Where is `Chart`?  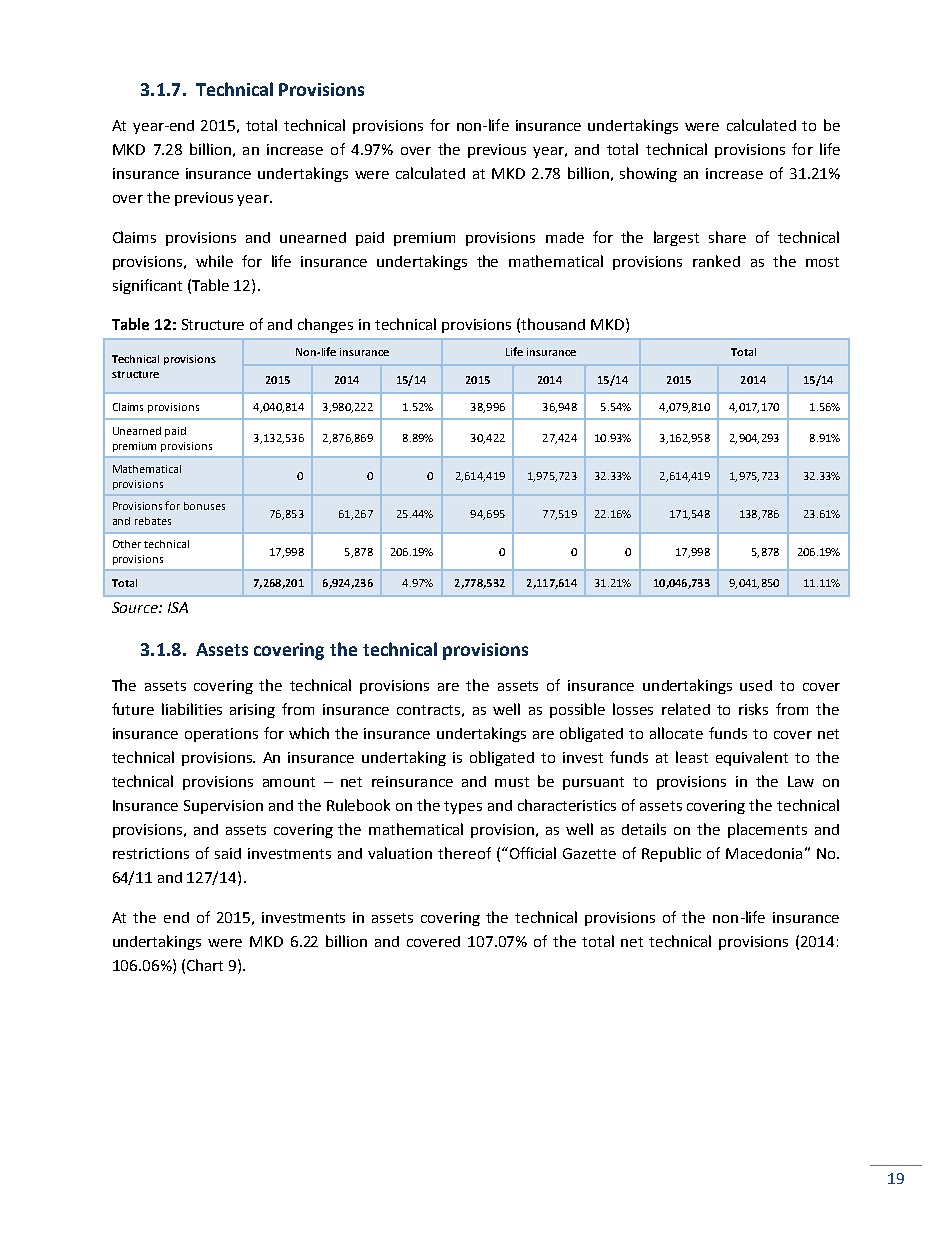 Chart is located at coordinates (205, 965).
